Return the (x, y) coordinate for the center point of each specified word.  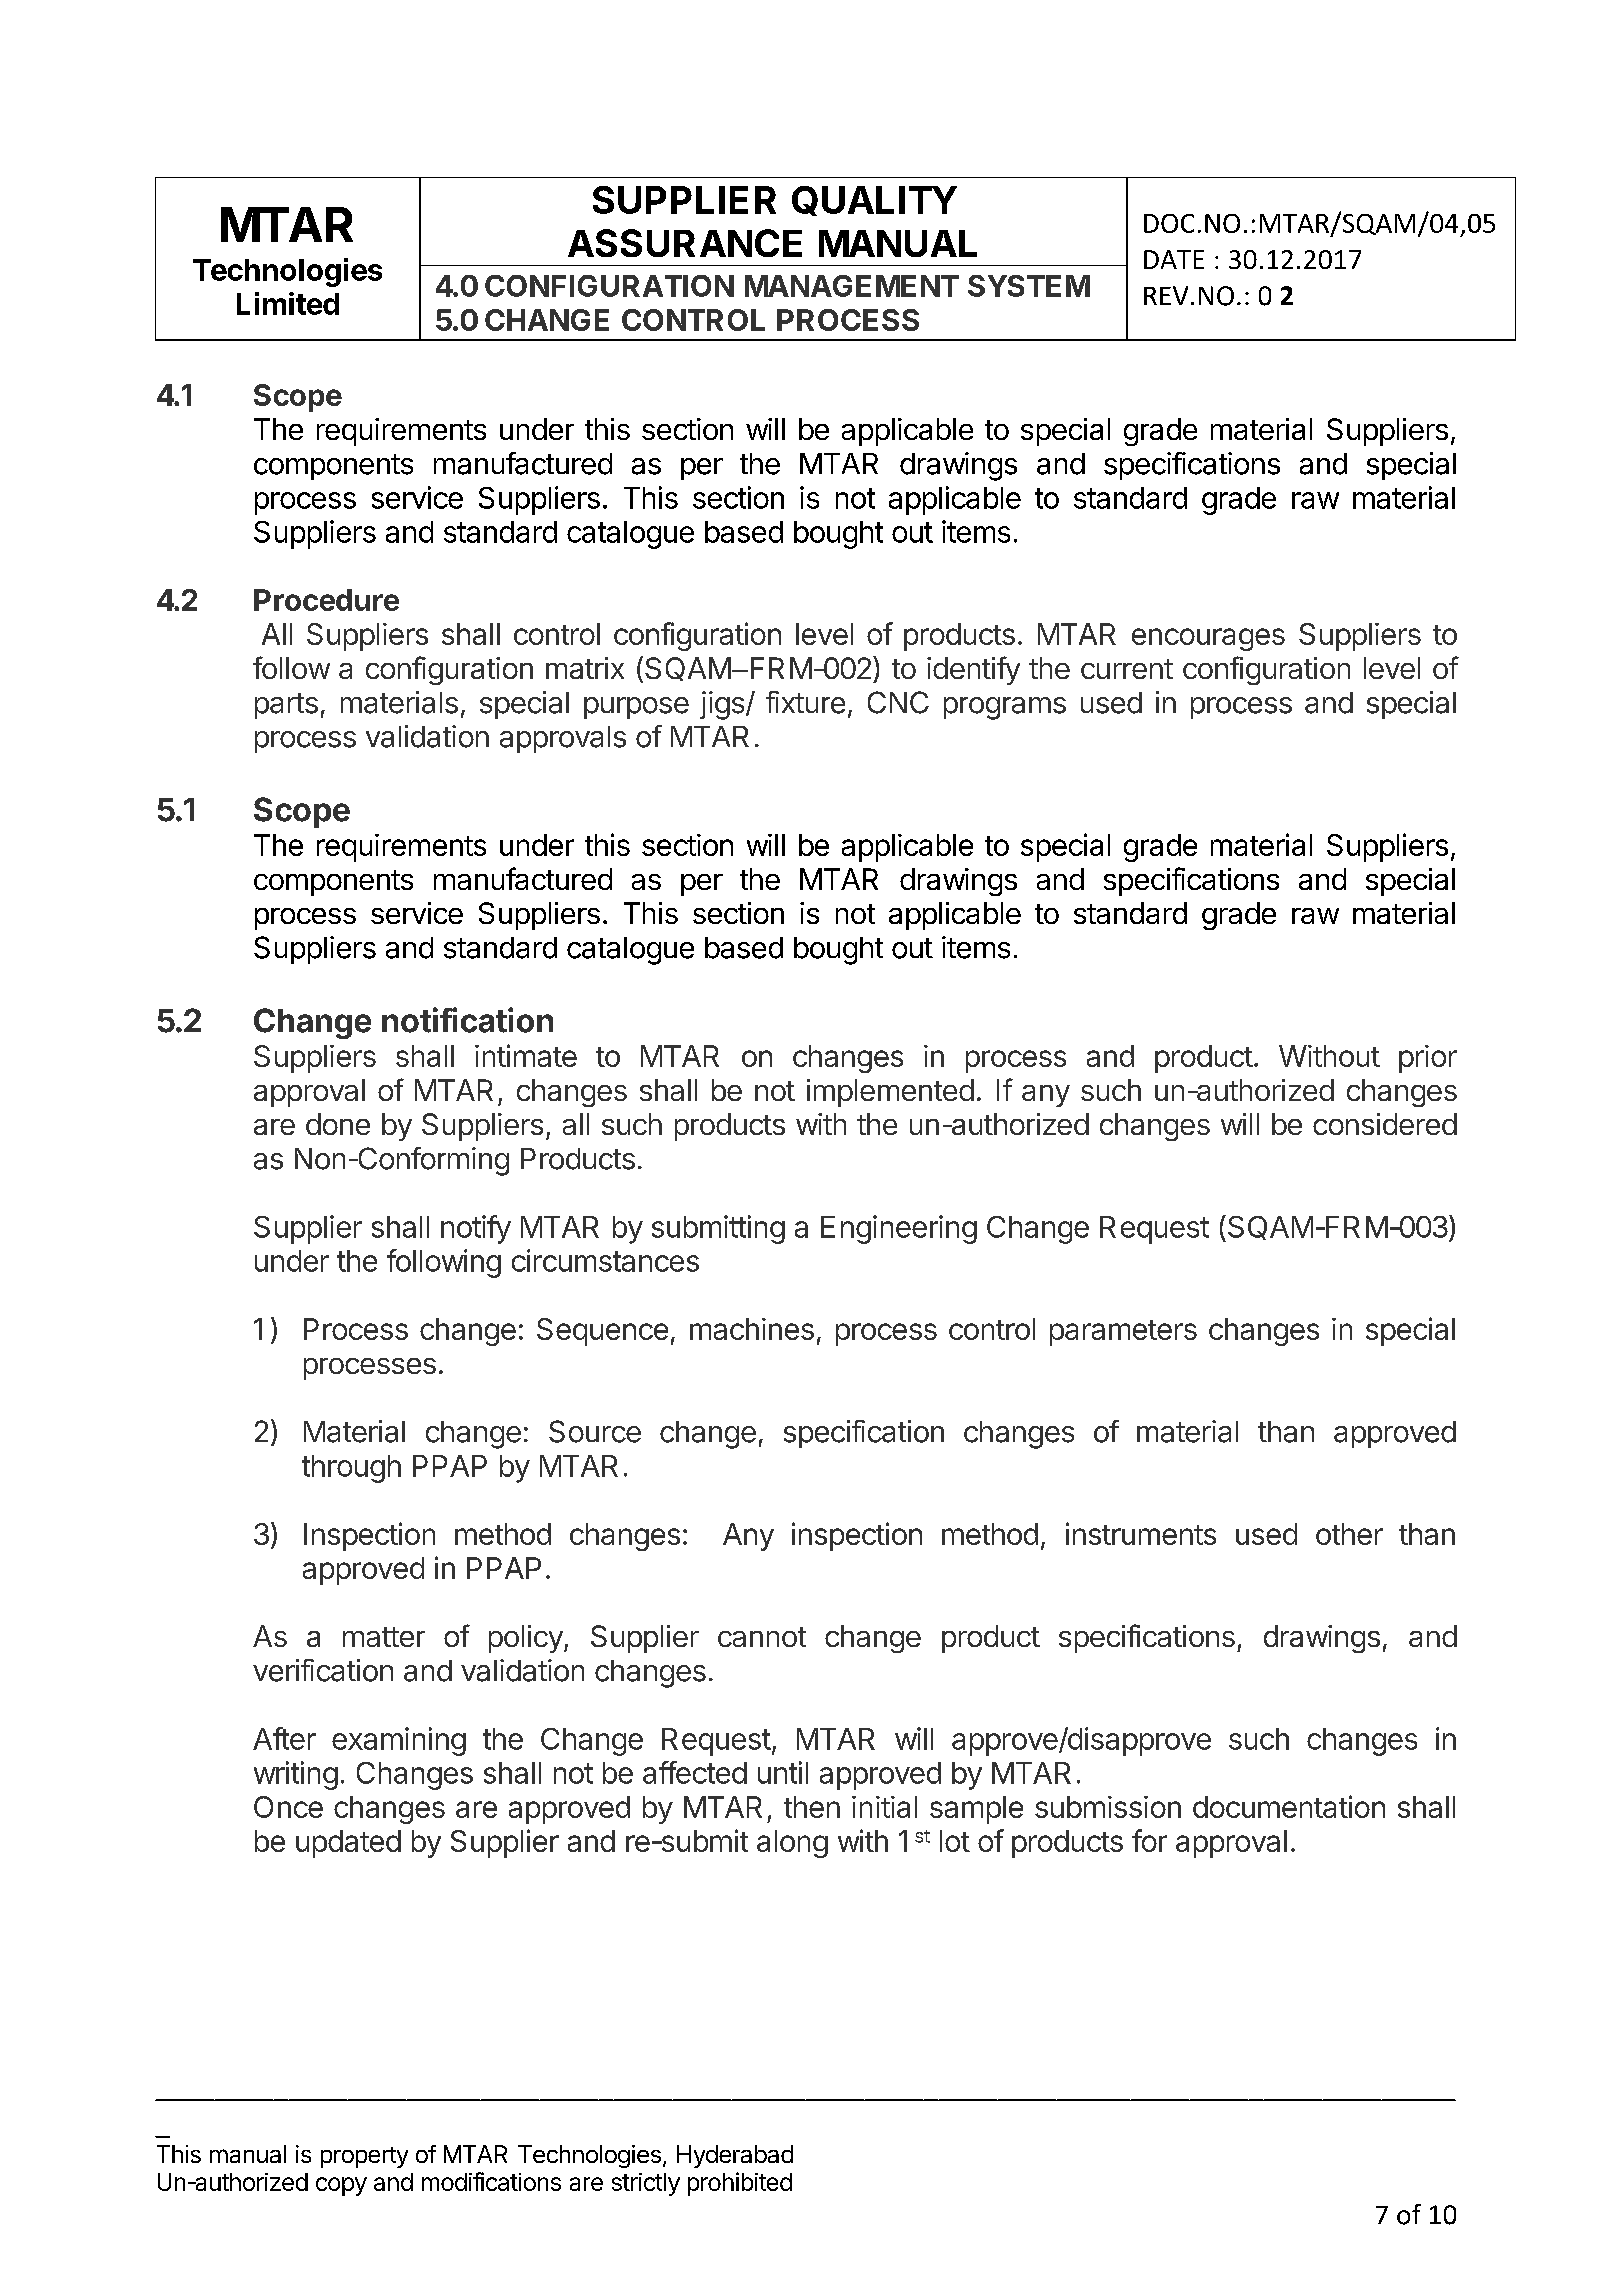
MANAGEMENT (852, 286)
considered (1385, 1124)
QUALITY (874, 201)
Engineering (899, 1229)
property (364, 2157)
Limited (288, 303)
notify (476, 1229)
